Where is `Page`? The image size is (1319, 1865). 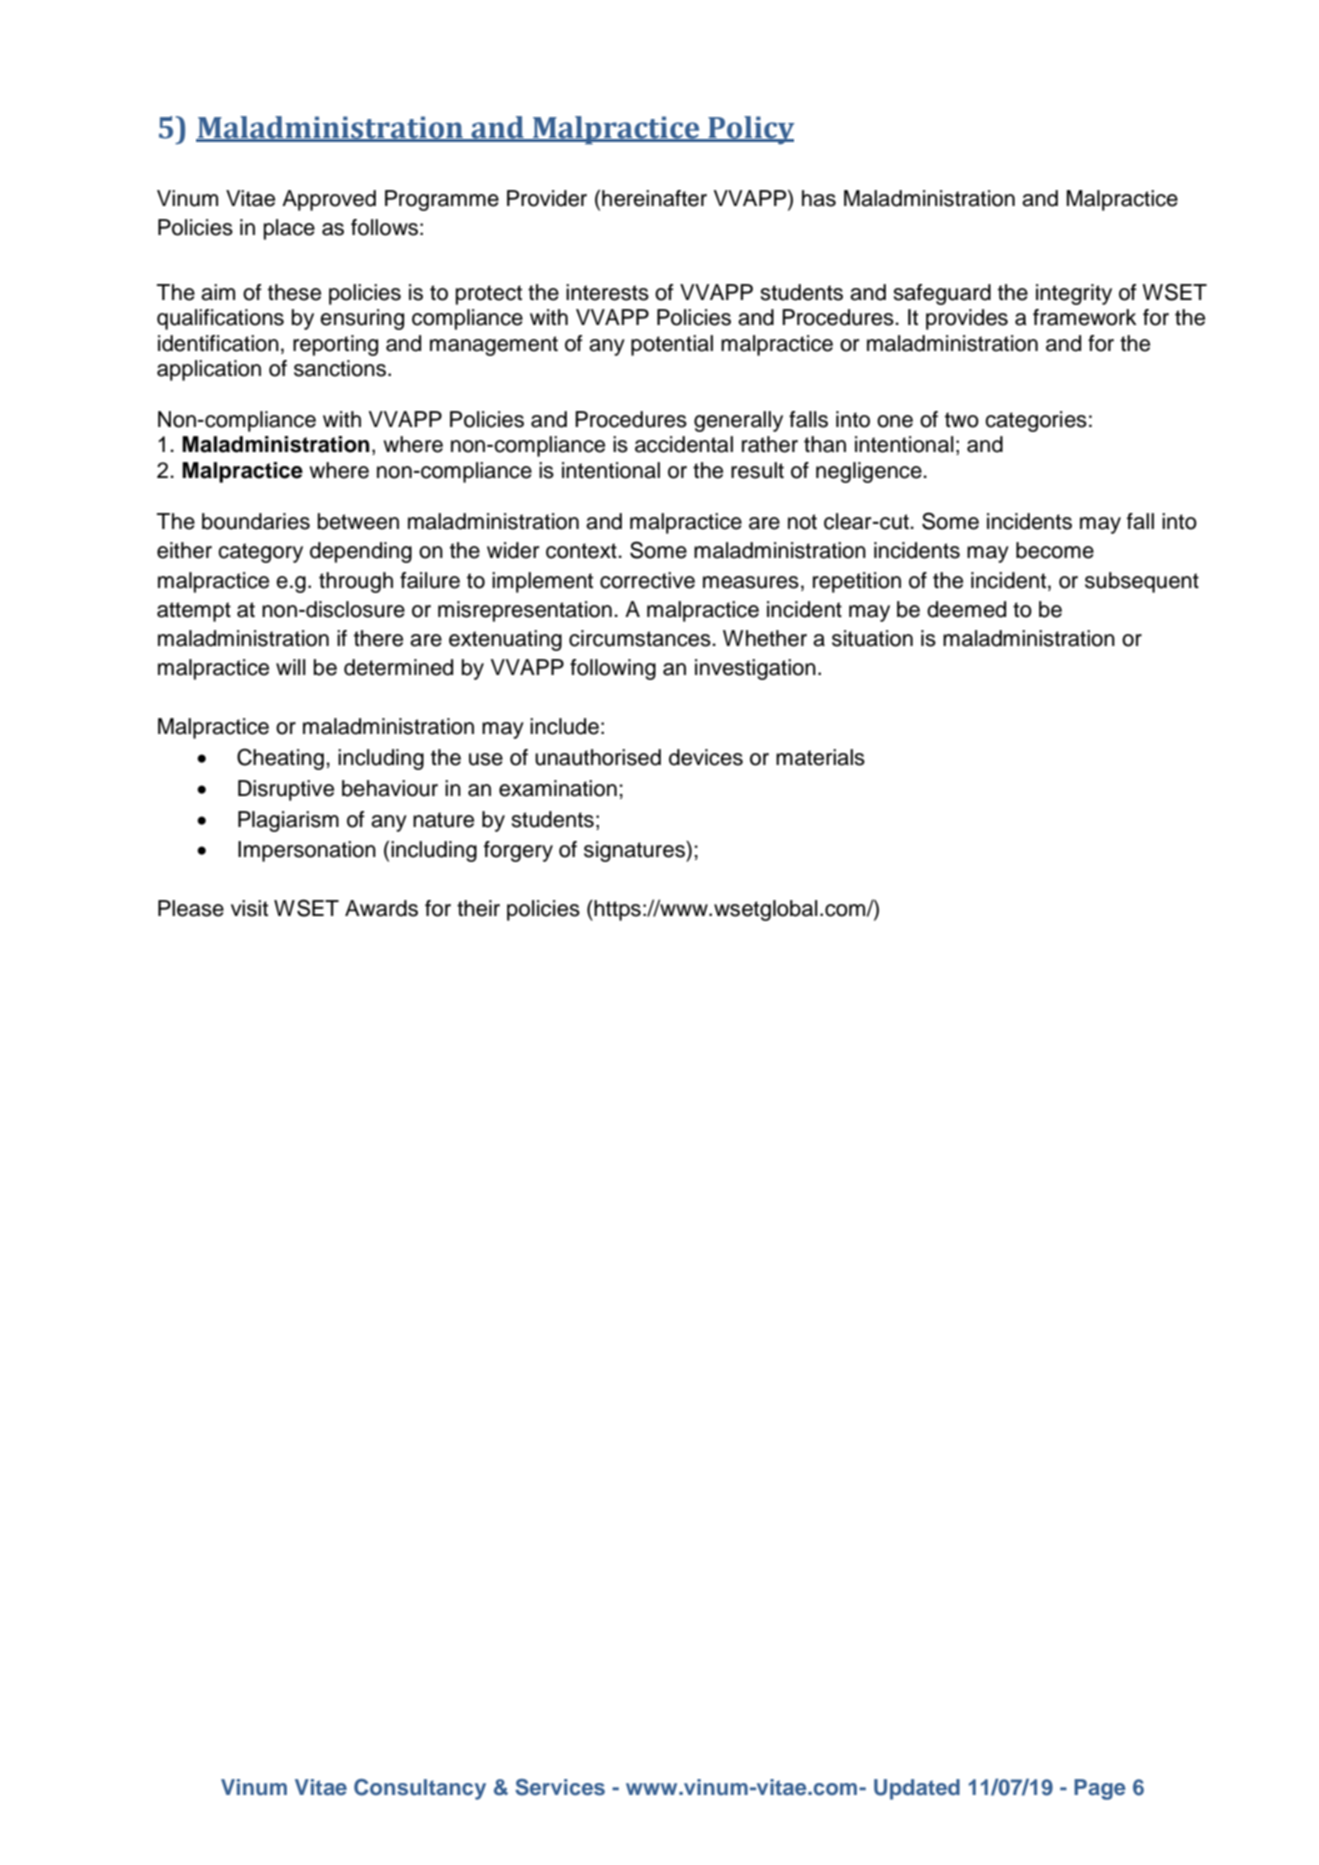
Page is located at coordinates (1100, 1789).
